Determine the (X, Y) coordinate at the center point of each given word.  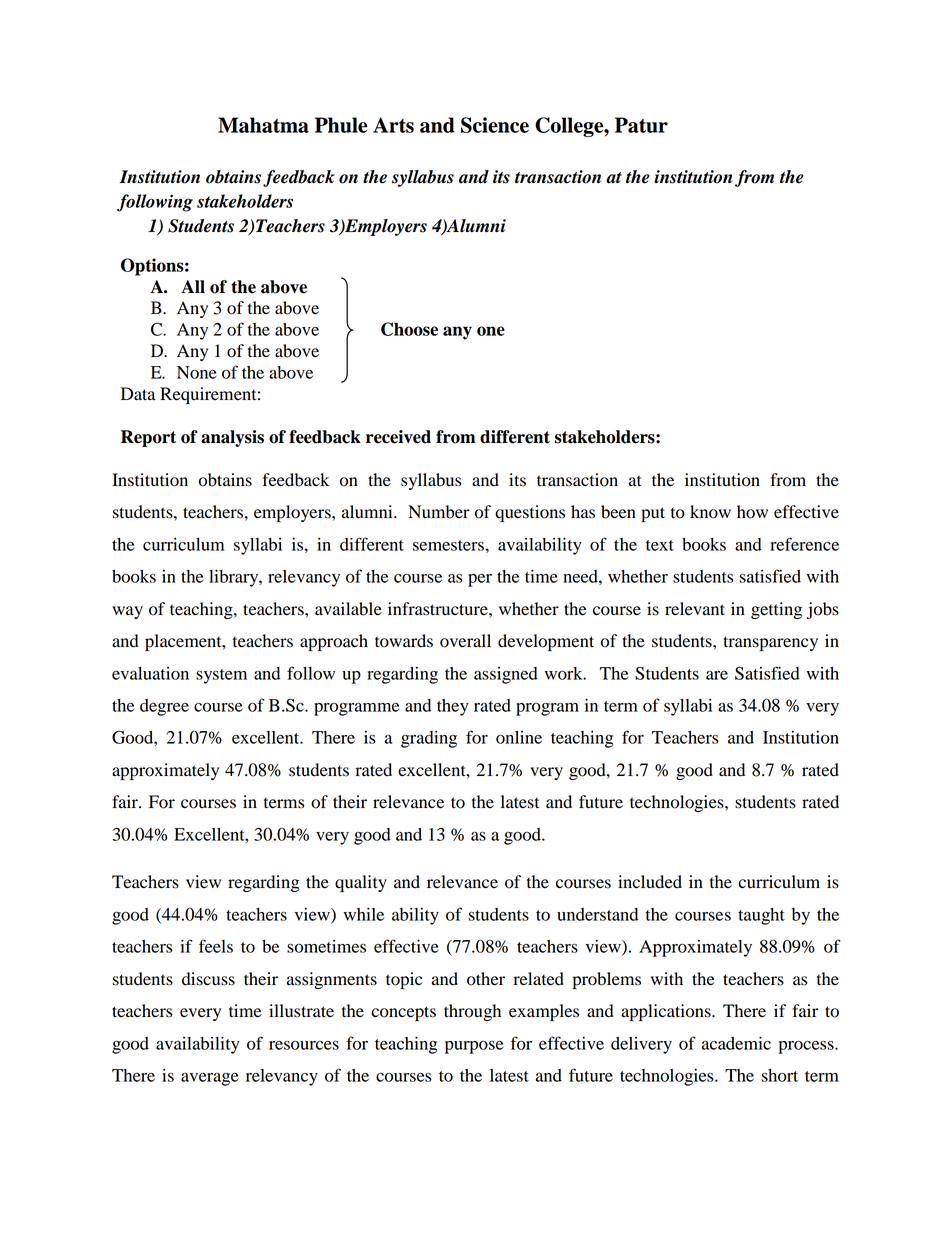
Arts (393, 125)
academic (736, 1043)
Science (495, 125)
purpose (474, 1047)
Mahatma (263, 125)
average (210, 1079)
